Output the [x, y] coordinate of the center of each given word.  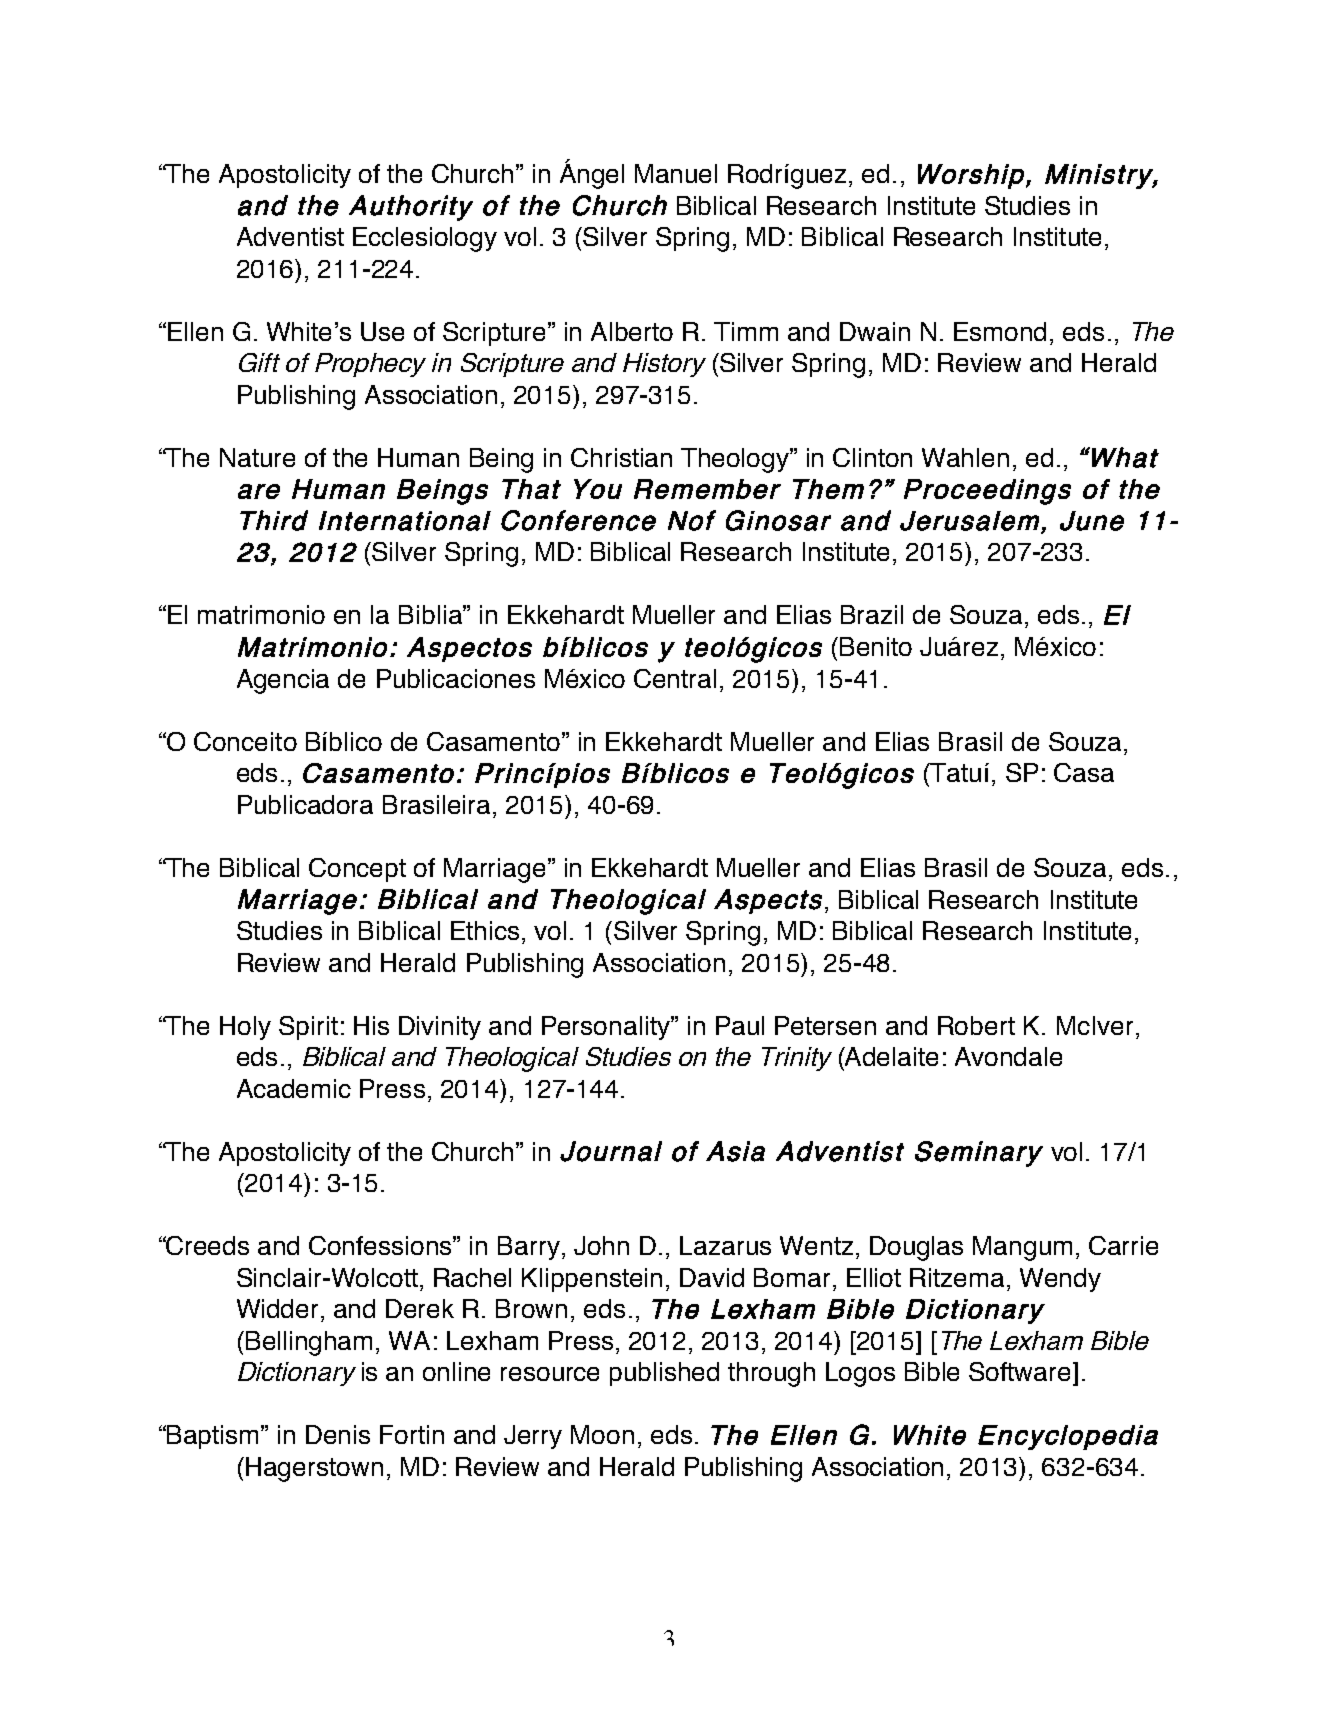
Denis [338, 1434]
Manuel [676, 173]
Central [675, 678]
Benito [876, 646]
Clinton [872, 457]
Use [382, 331]
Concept [357, 870]
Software [1021, 1371]
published [664, 1374]
